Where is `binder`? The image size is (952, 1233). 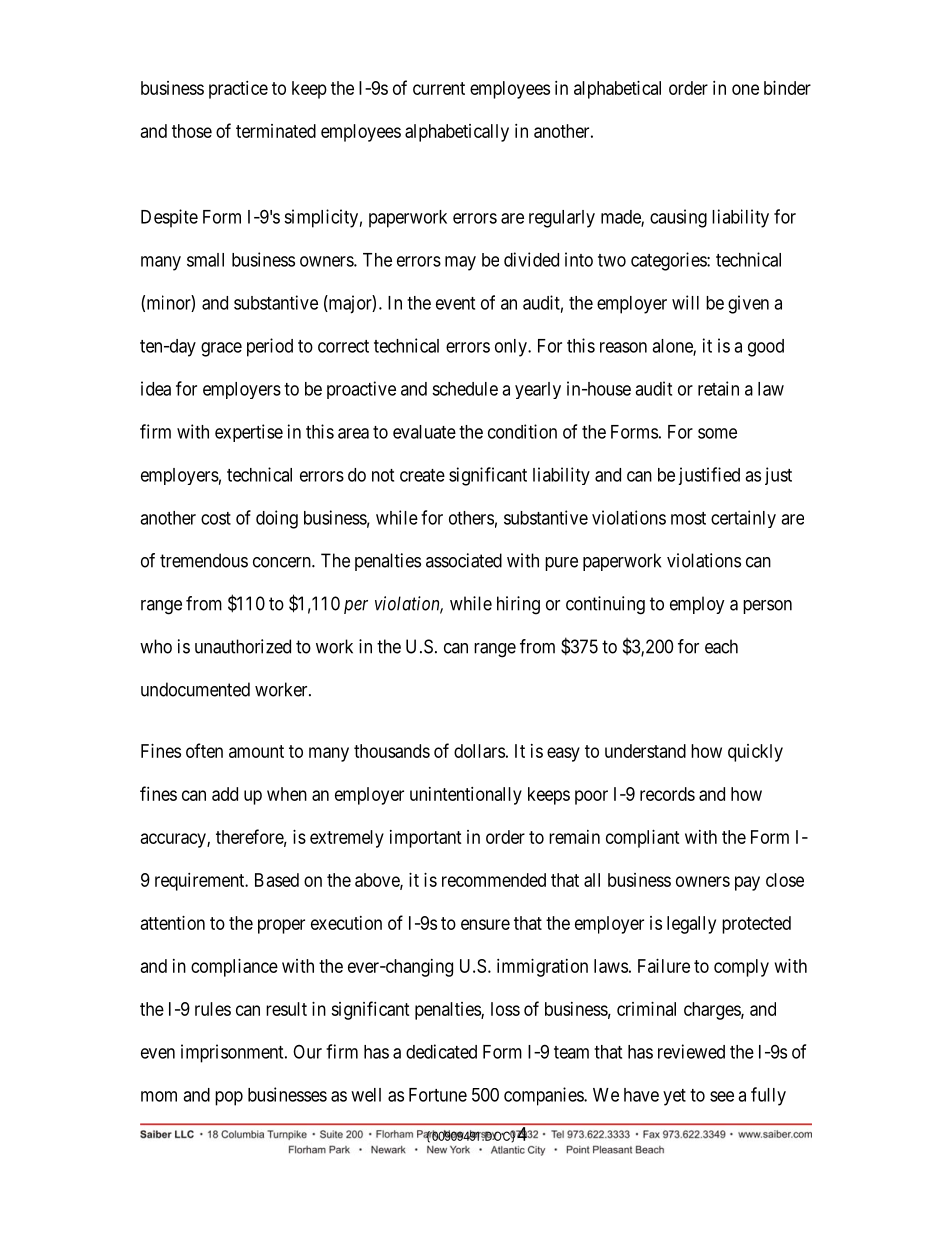
binder is located at coordinates (787, 88).
